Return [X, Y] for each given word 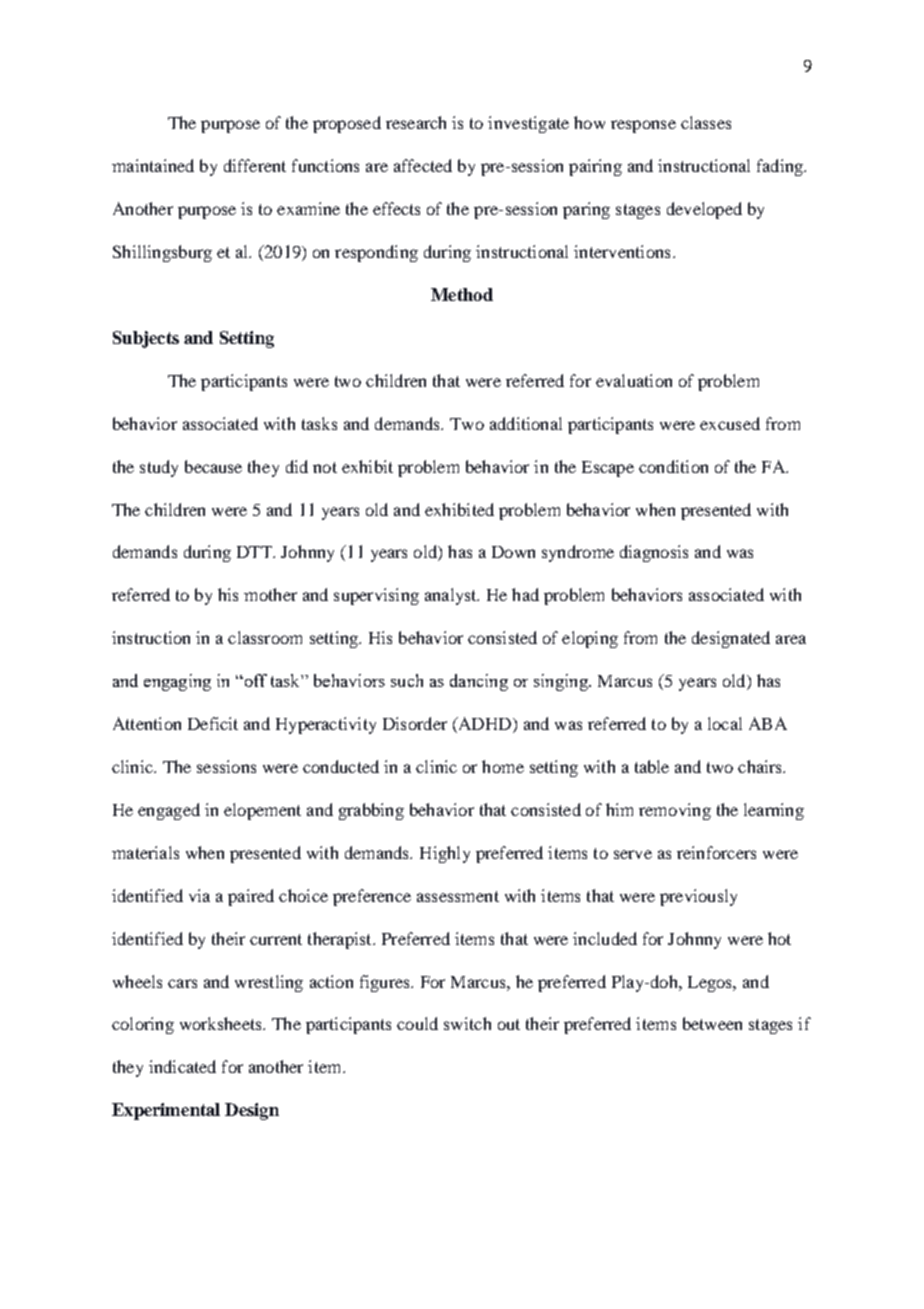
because [213, 466]
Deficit [213, 723]
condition [673, 466]
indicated [182, 1066]
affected [423, 165]
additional [526, 423]
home [503, 766]
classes [706, 122]
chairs [761, 766]
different [255, 165]
